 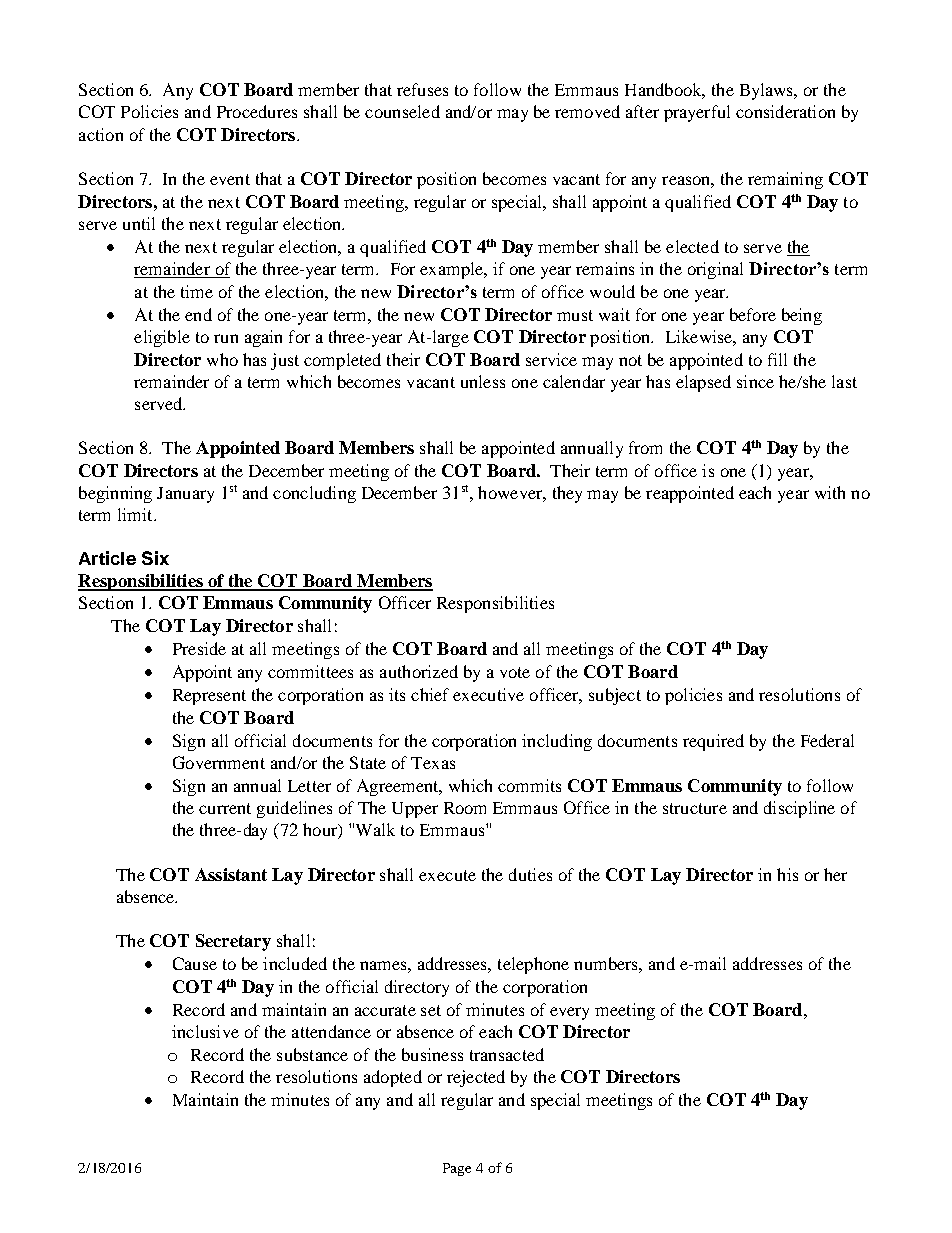 What do you see at coordinates (569, 1013) in the document?
I see `every` at bounding box center [569, 1013].
